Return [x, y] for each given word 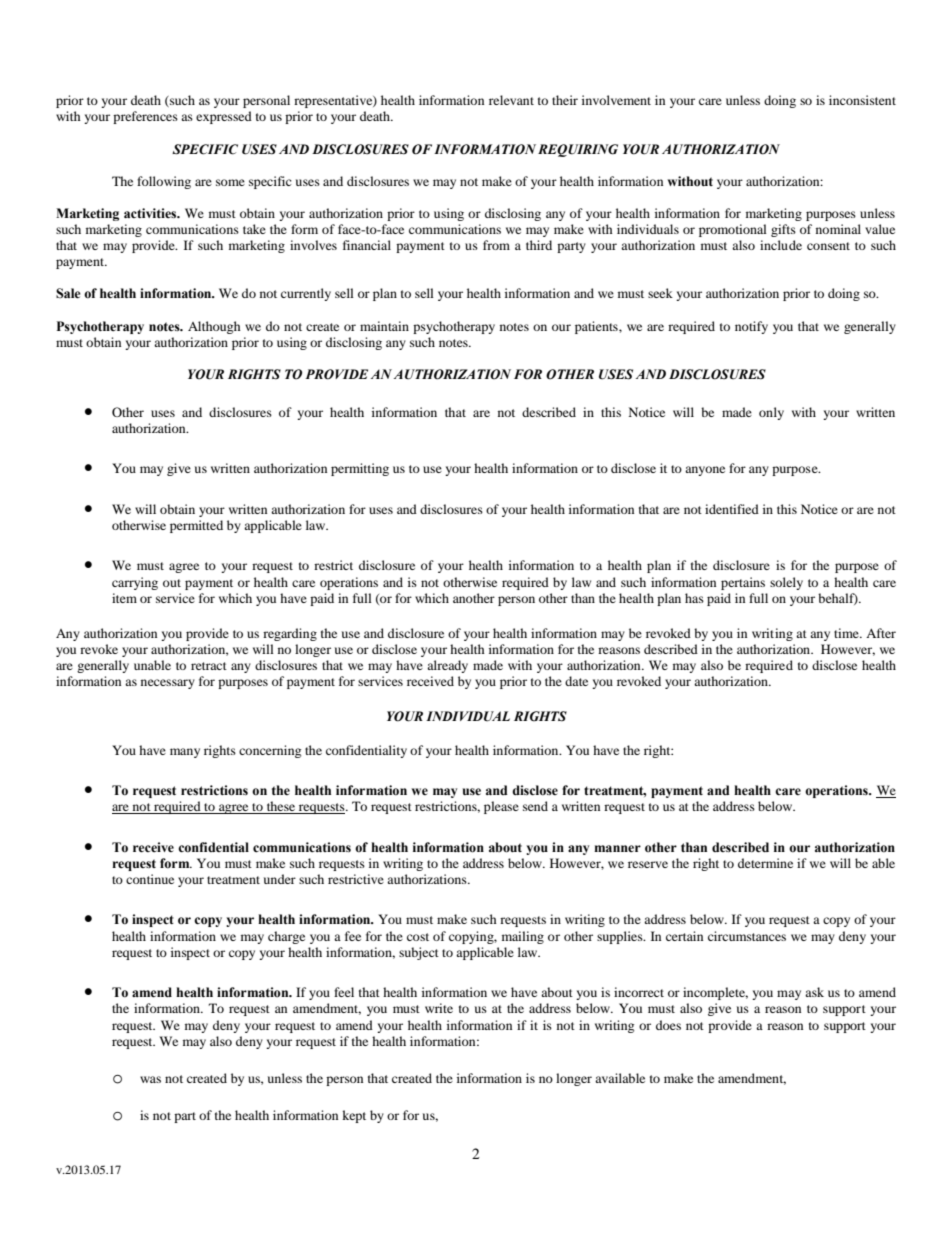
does [668, 1025]
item [124, 598]
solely [786, 583]
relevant [511, 100]
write [439, 1008]
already [447, 666]
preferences [145, 117]
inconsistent [862, 100]
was [150, 1079]
